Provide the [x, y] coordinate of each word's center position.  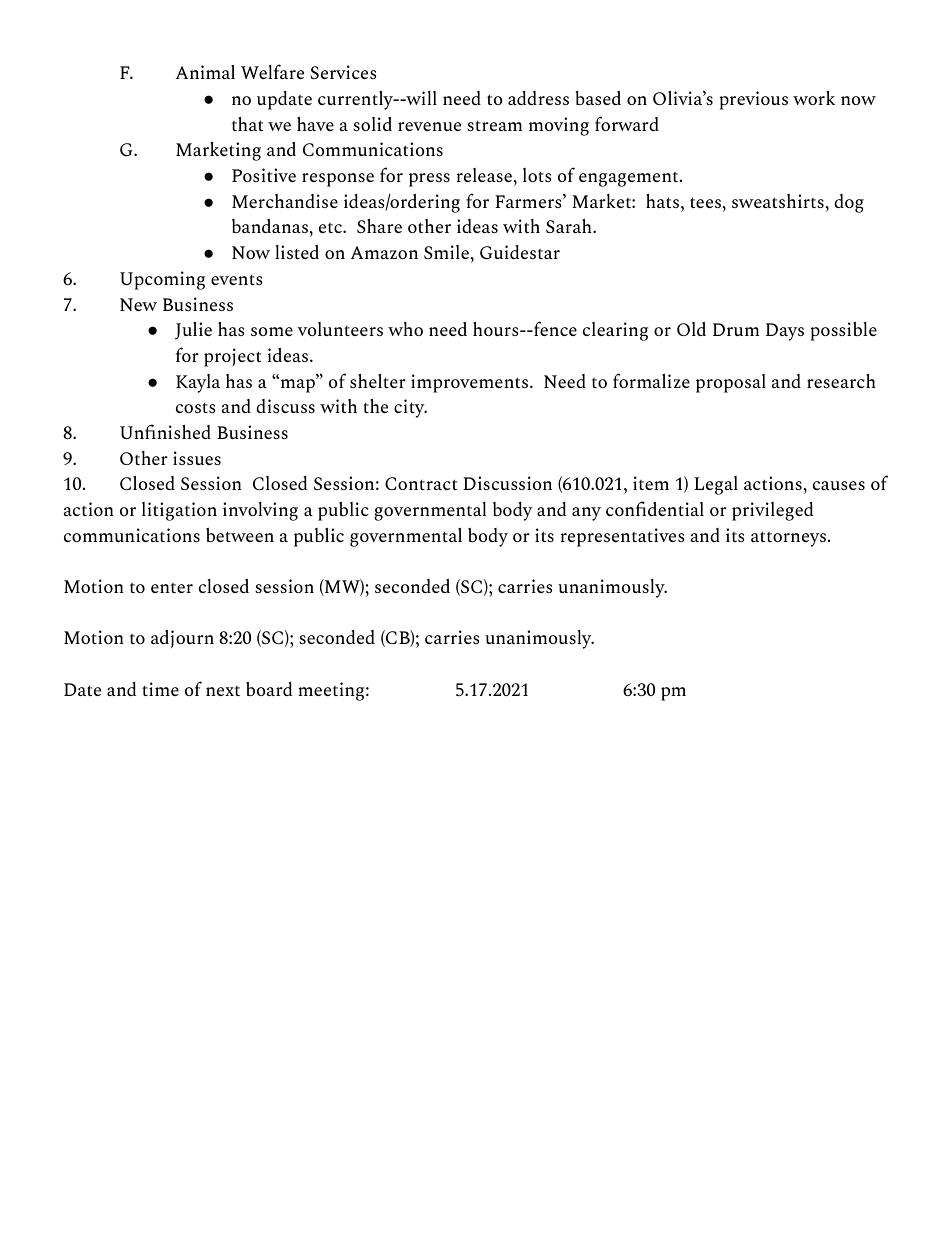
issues [197, 458]
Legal [716, 485]
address [538, 98]
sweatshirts [779, 201]
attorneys [788, 539]
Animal [205, 72]
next [223, 691]
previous [753, 100]
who [405, 329]
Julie [193, 331]
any [586, 514]
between [240, 535]
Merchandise [285, 201]
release [485, 176]
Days [785, 332]
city [410, 408]
